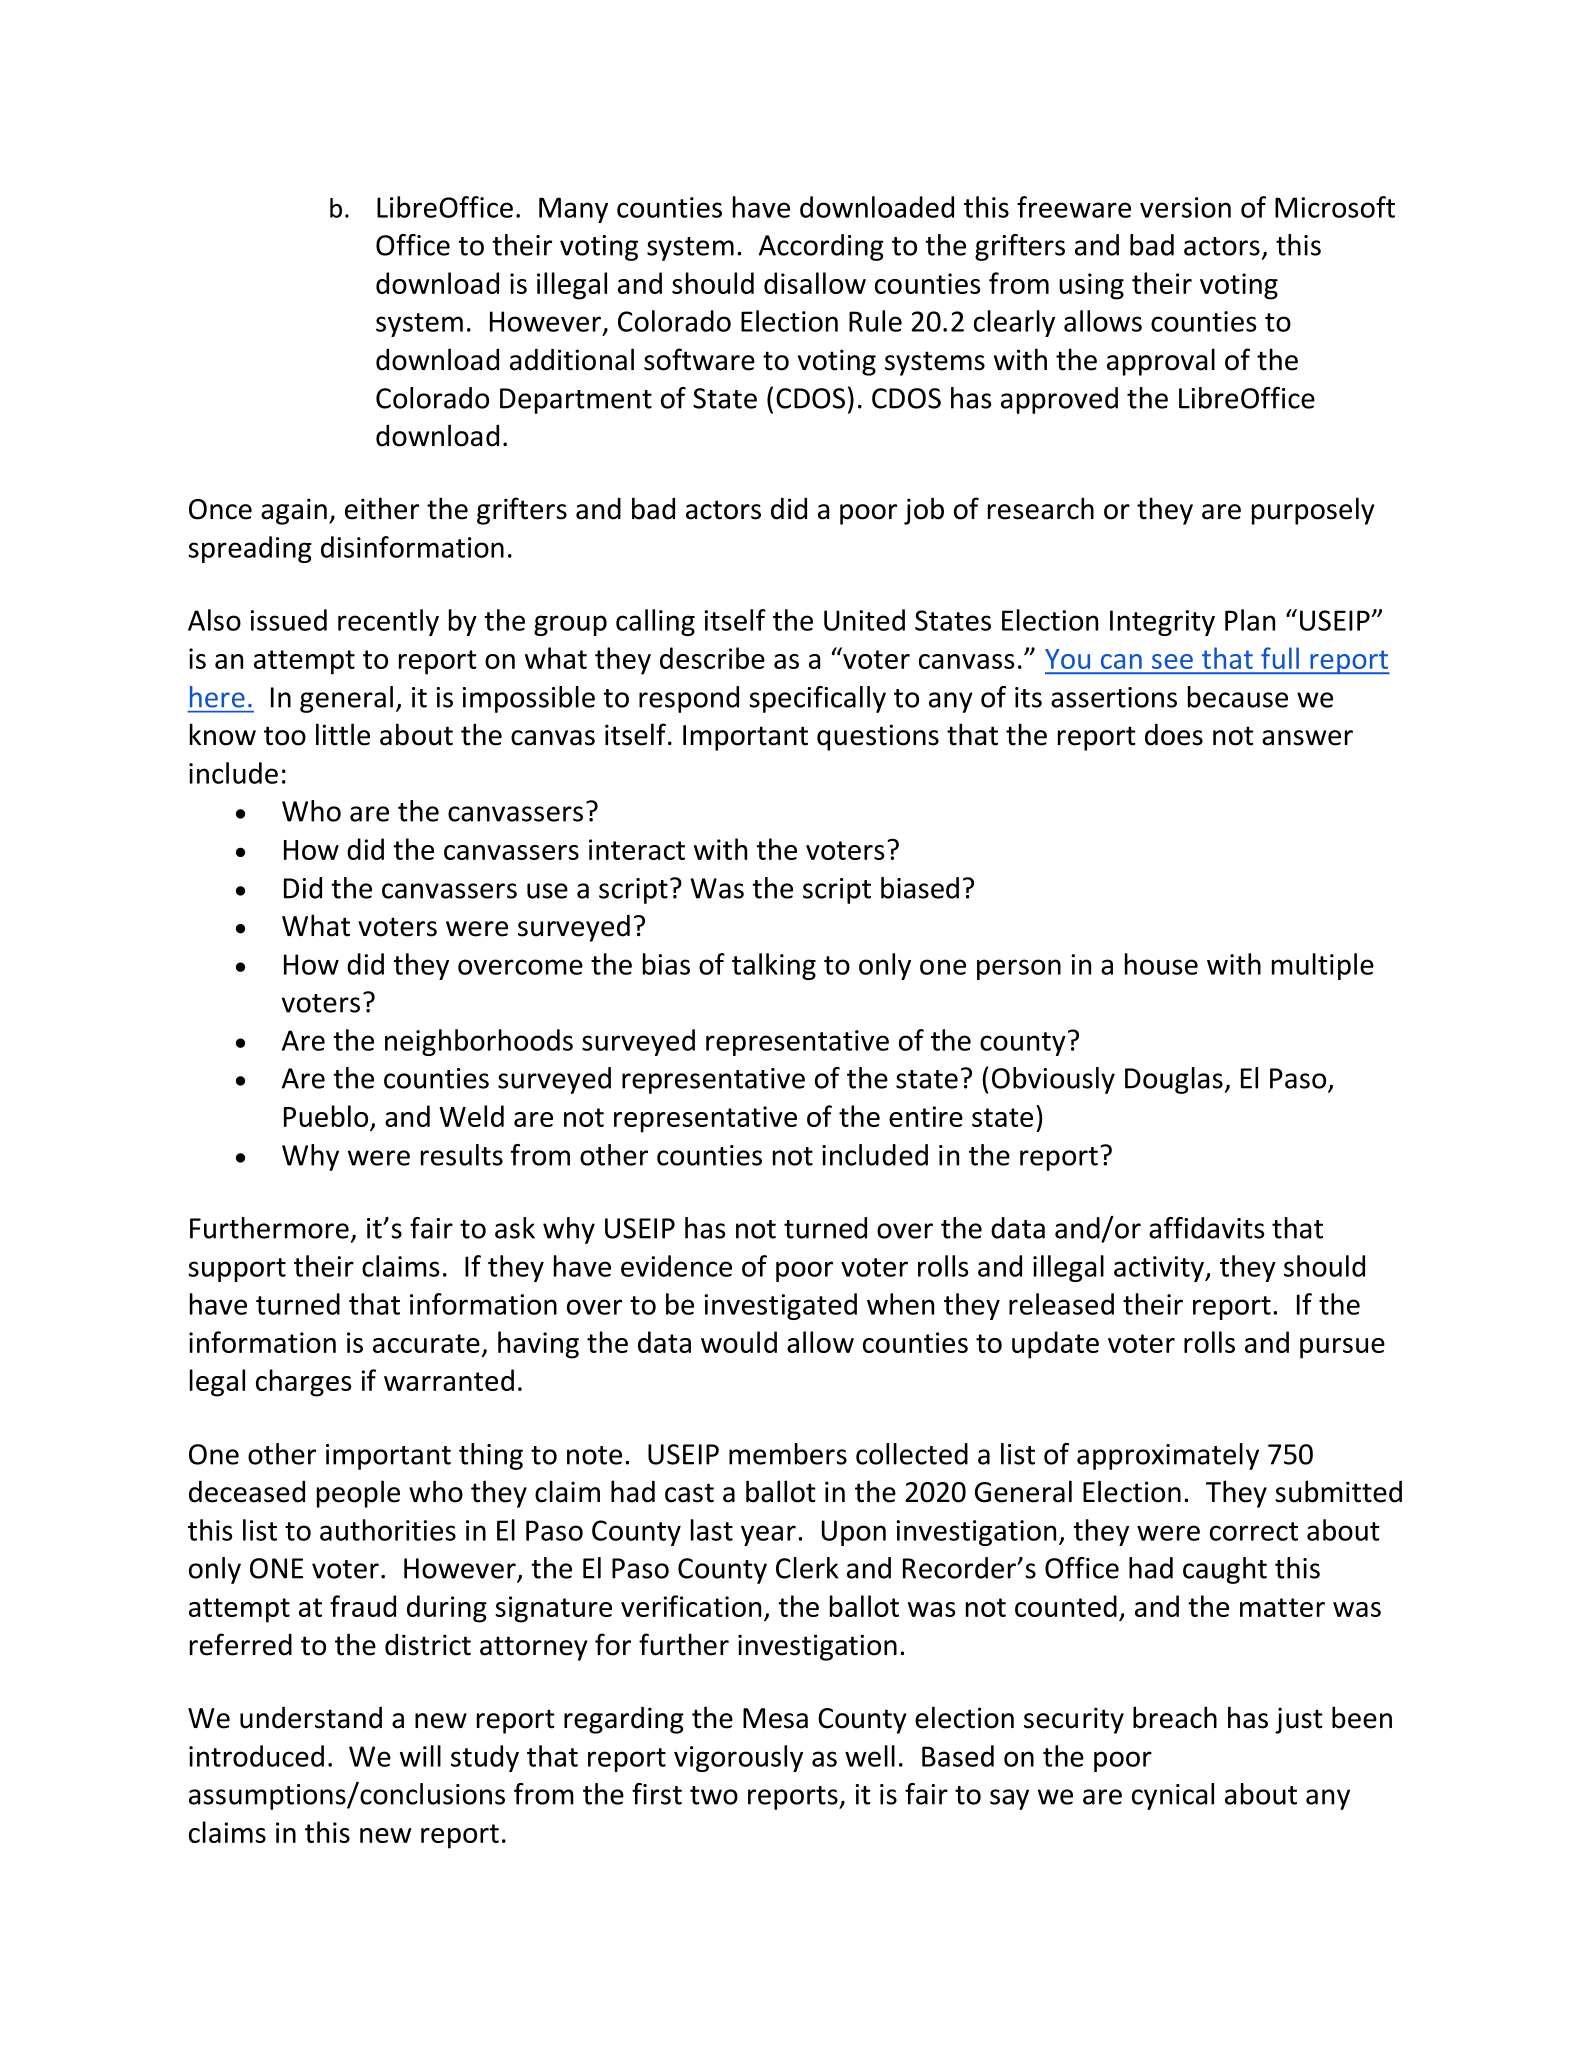 The height and width of the screenshot is (2063, 1594). Describe the element at coordinates (382, 508) in the screenshot. I see `either` at that location.
